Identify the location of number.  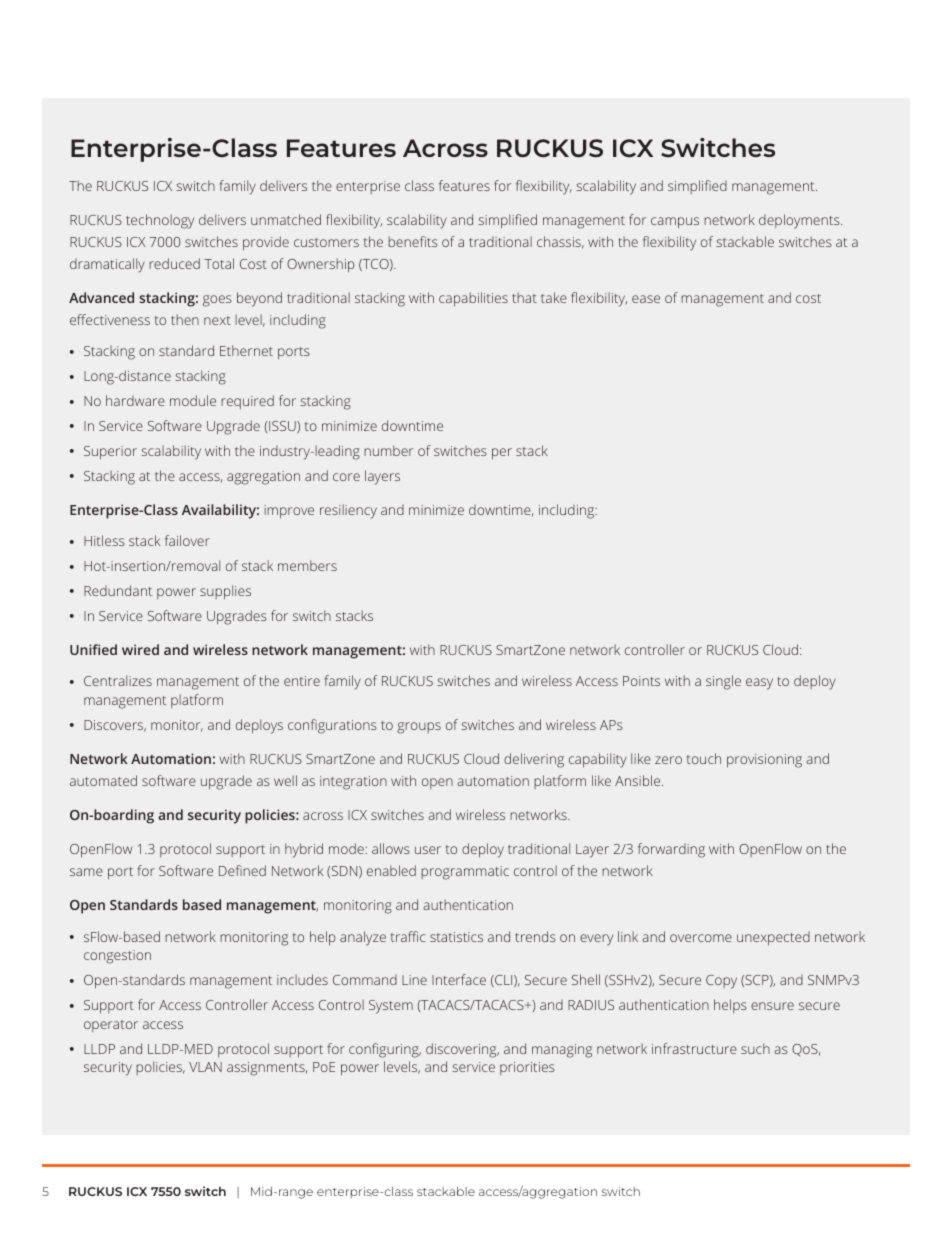
(388, 450).
